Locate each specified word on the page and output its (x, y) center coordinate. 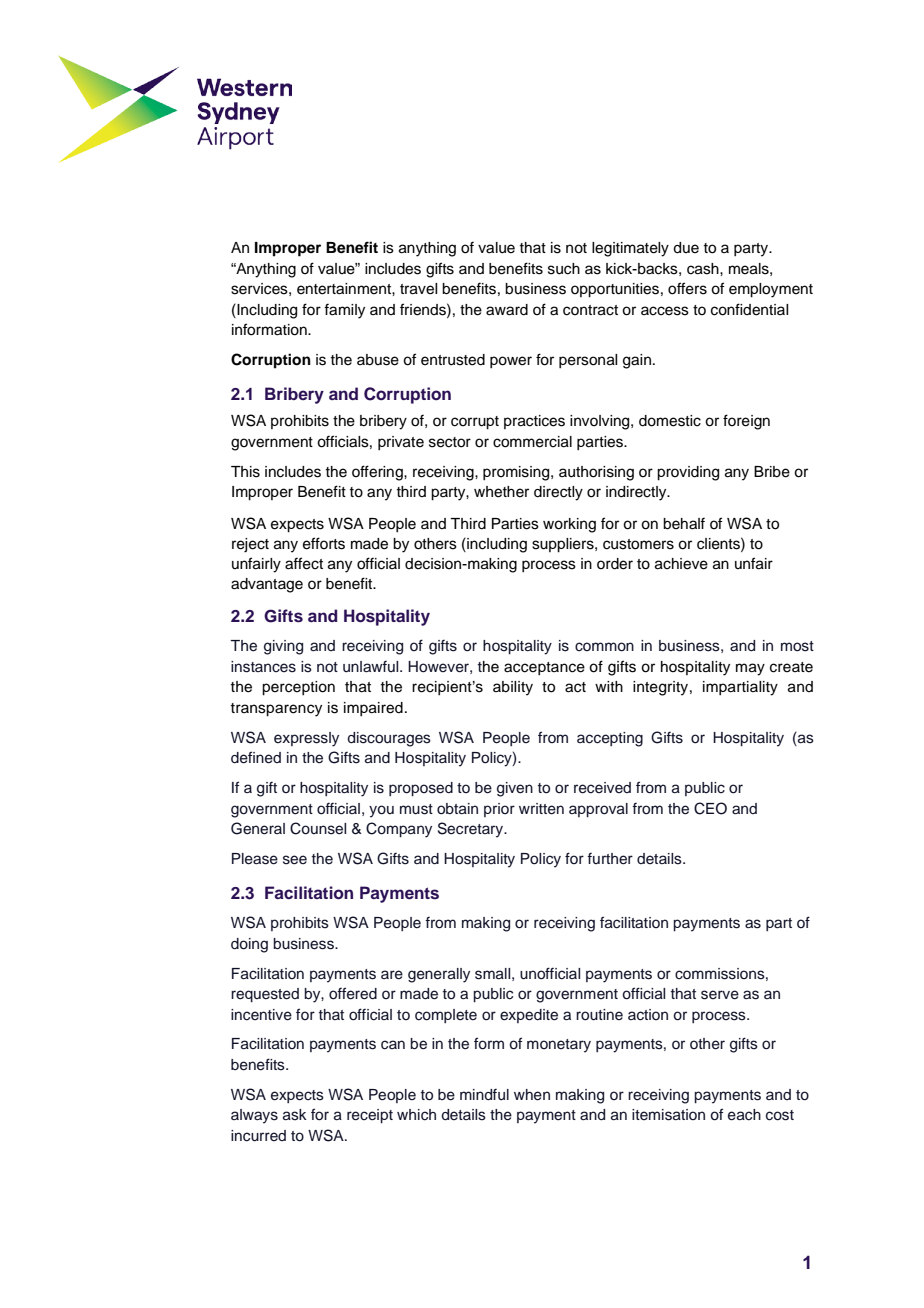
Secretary (472, 830)
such (564, 269)
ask (295, 1115)
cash (704, 269)
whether (501, 492)
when (532, 1095)
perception (298, 688)
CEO (710, 808)
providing (688, 473)
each (744, 1115)
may (750, 669)
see (295, 860)
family (344, 311)
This (245, 472)
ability (513, 688)
